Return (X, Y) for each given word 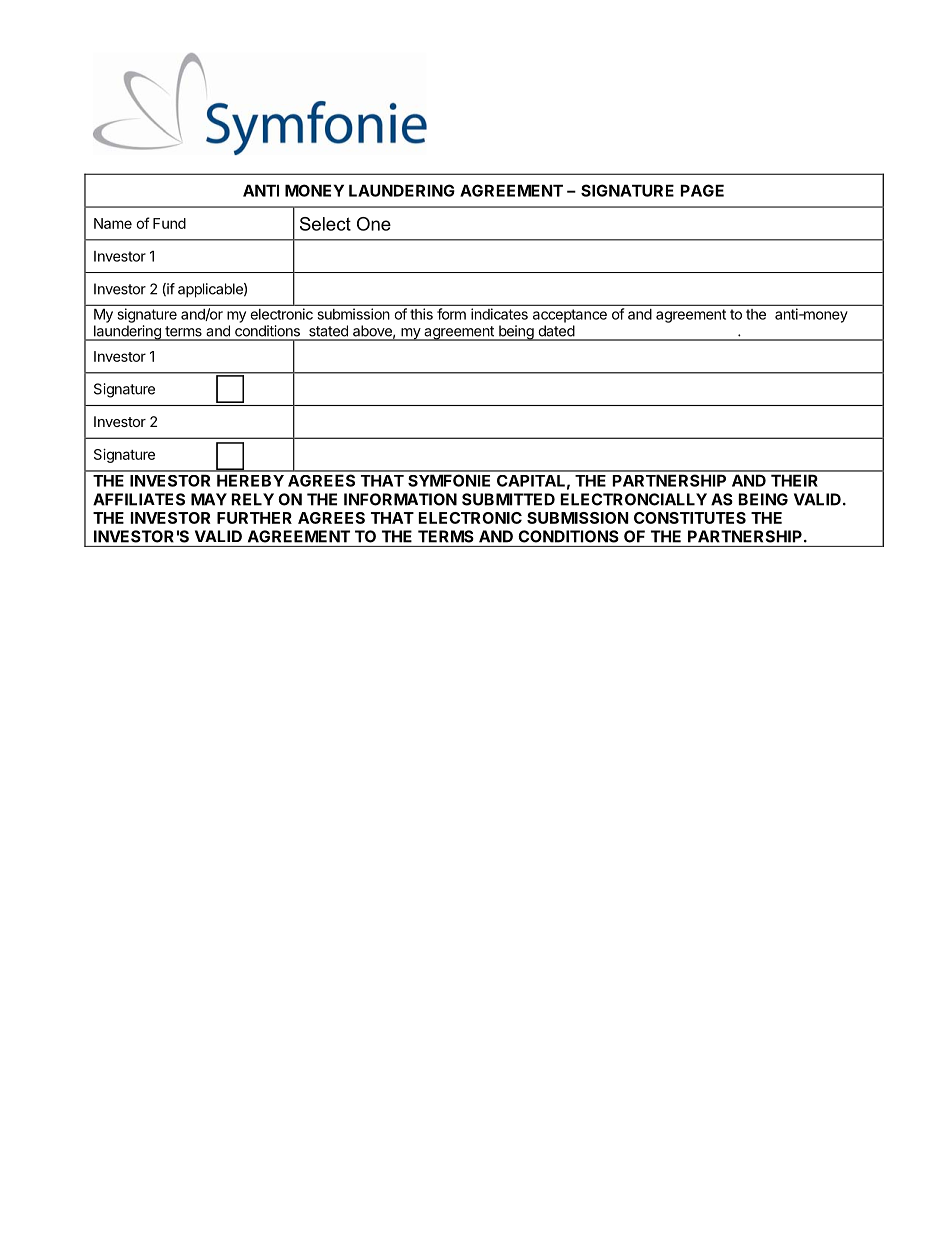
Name (113, 223)
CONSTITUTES (690, 518)
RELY (253, 499)
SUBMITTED (508, 499)
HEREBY (250, 480)
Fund (169, 223)
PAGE (702, 190)
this (421, 314)
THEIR (794, 480)
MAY (209, 499)
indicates (499, 314)
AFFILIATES (139, 499)
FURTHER (254, 518)
